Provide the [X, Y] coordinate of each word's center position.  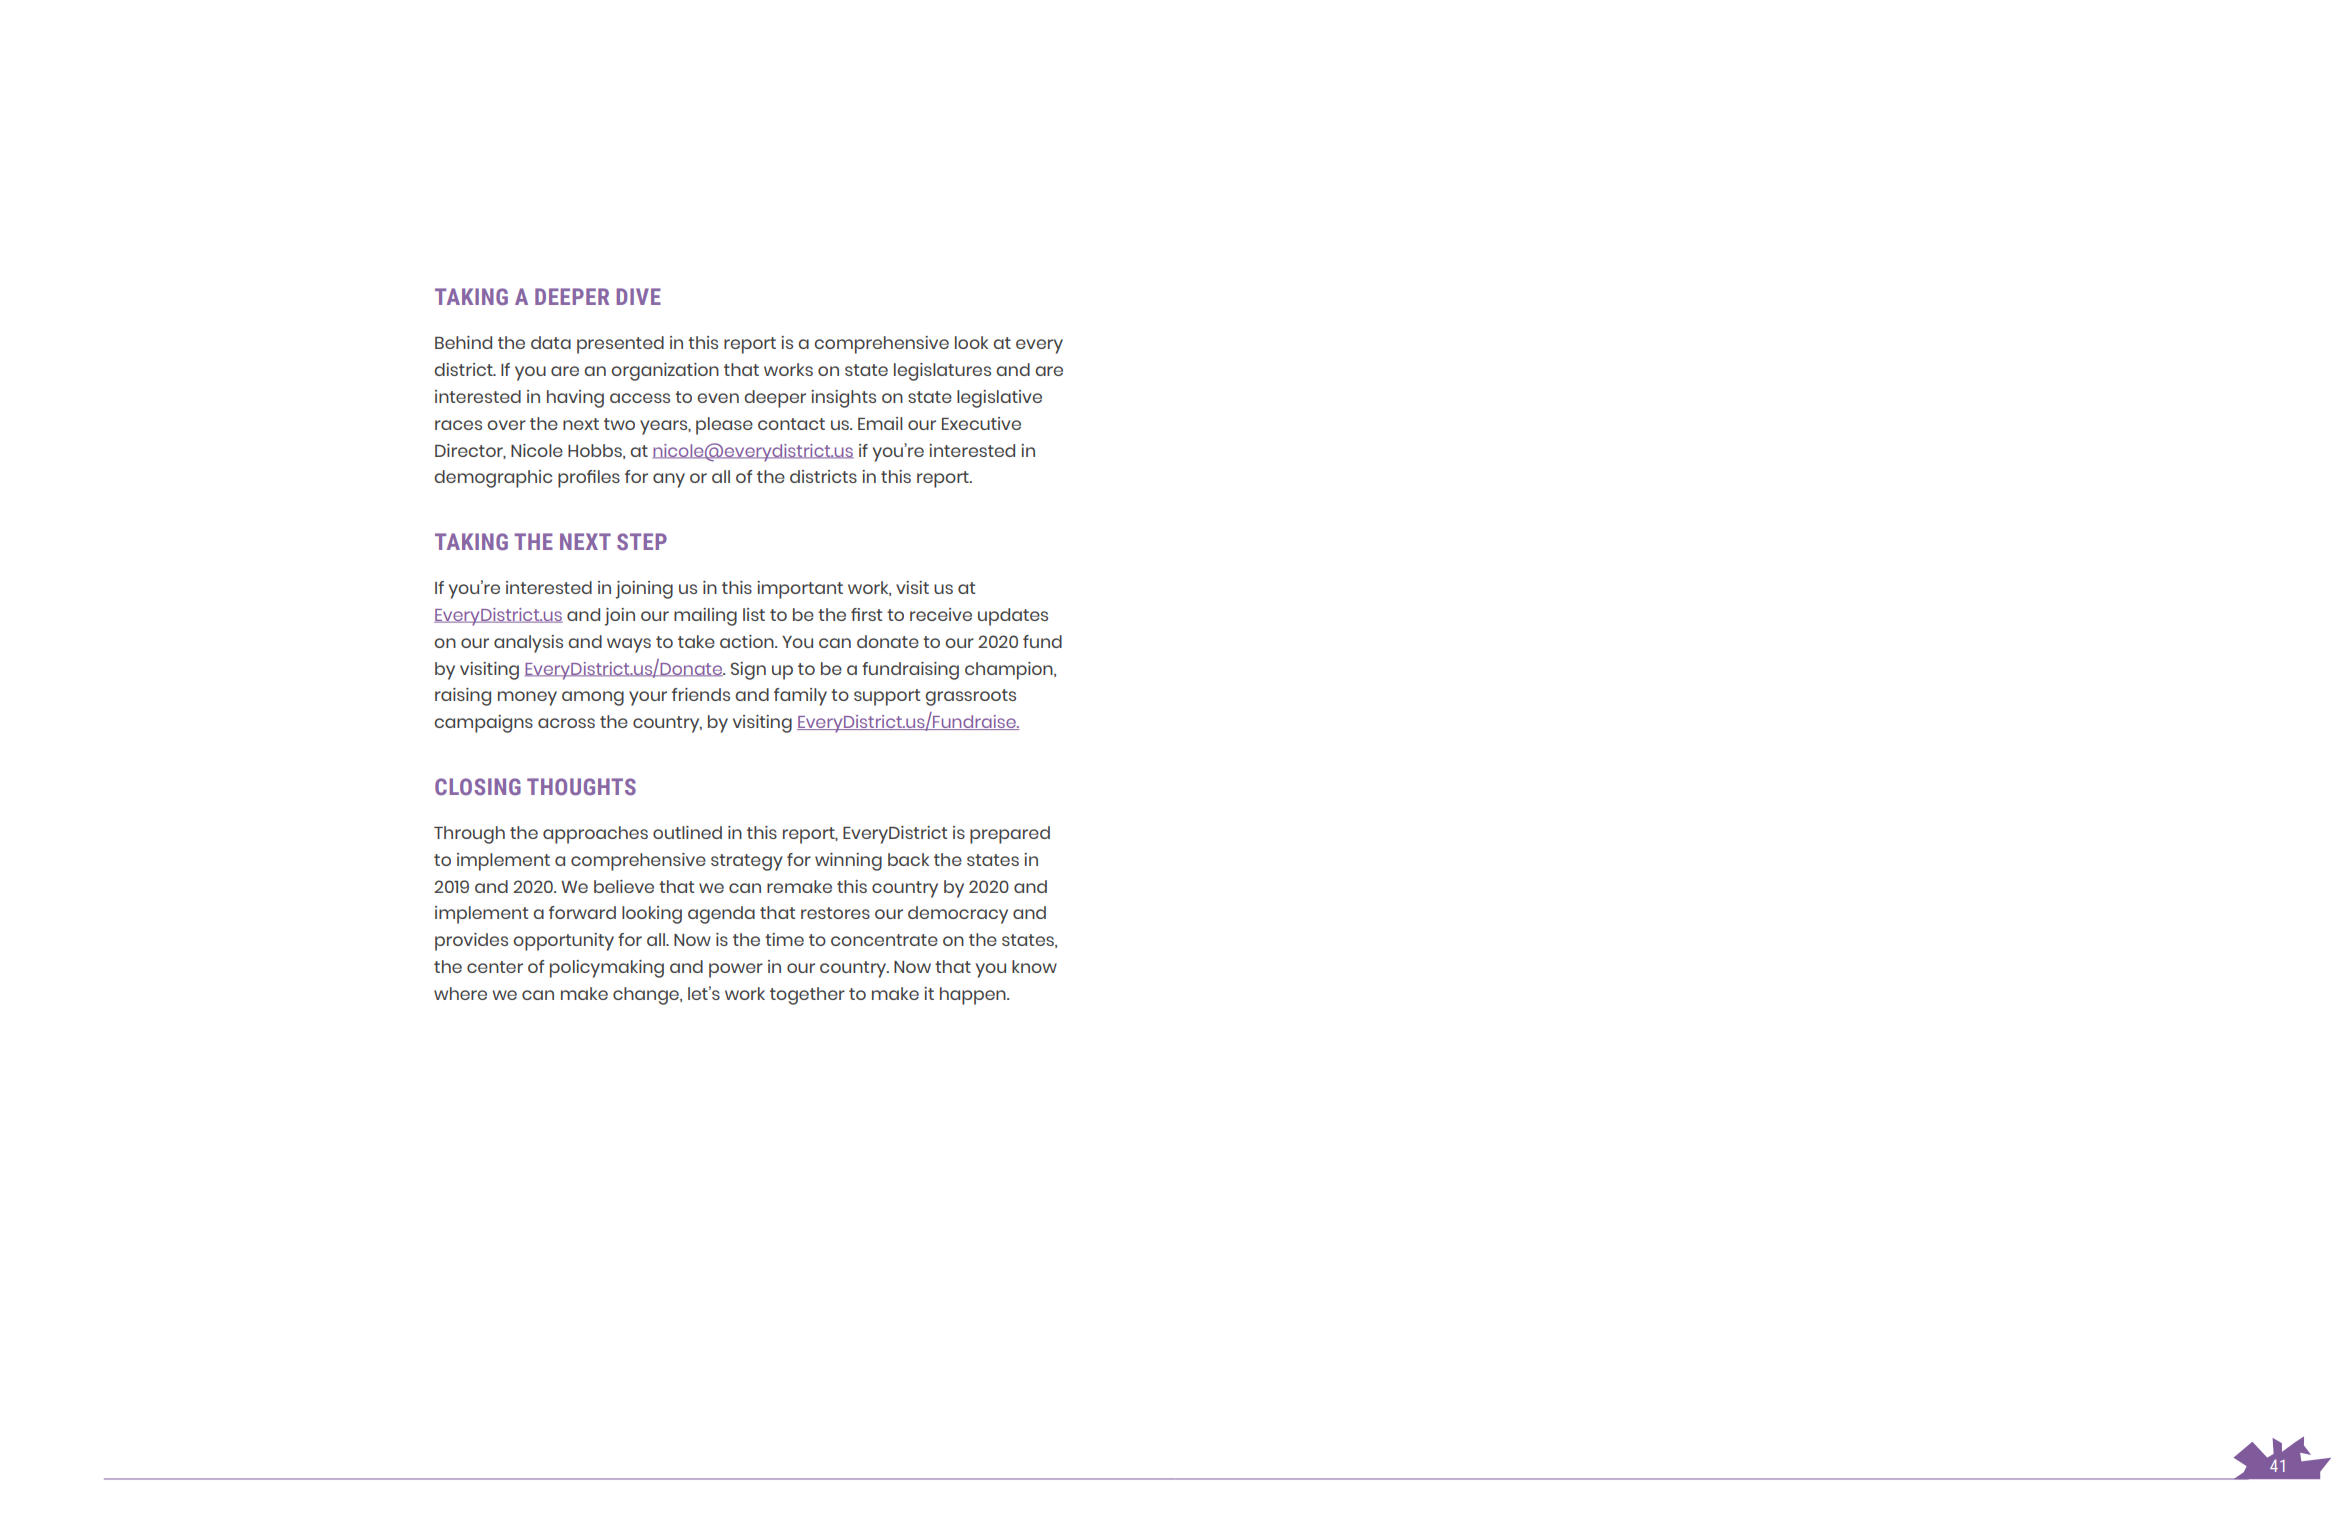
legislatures [942, 372]
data [551, 342]
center [495, 967]
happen [974, 996]
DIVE [639, 296]
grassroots [970, 697]
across [566, 723]
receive [941, 614]
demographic [493, 479]
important [800, 590]
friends [701, 694]
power [736, 970]
